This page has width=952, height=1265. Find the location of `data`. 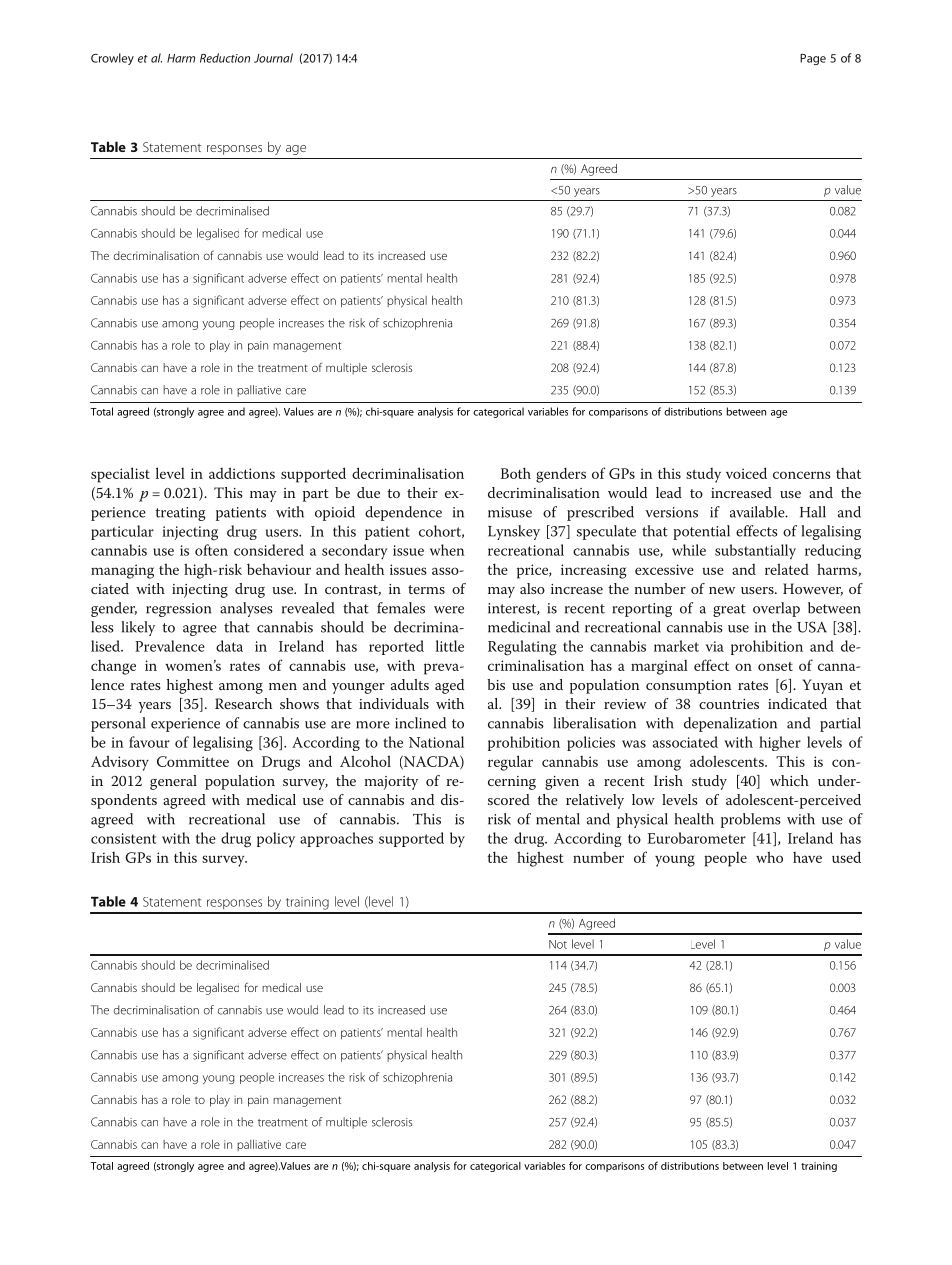

data is located at coordinates (229, 646).
